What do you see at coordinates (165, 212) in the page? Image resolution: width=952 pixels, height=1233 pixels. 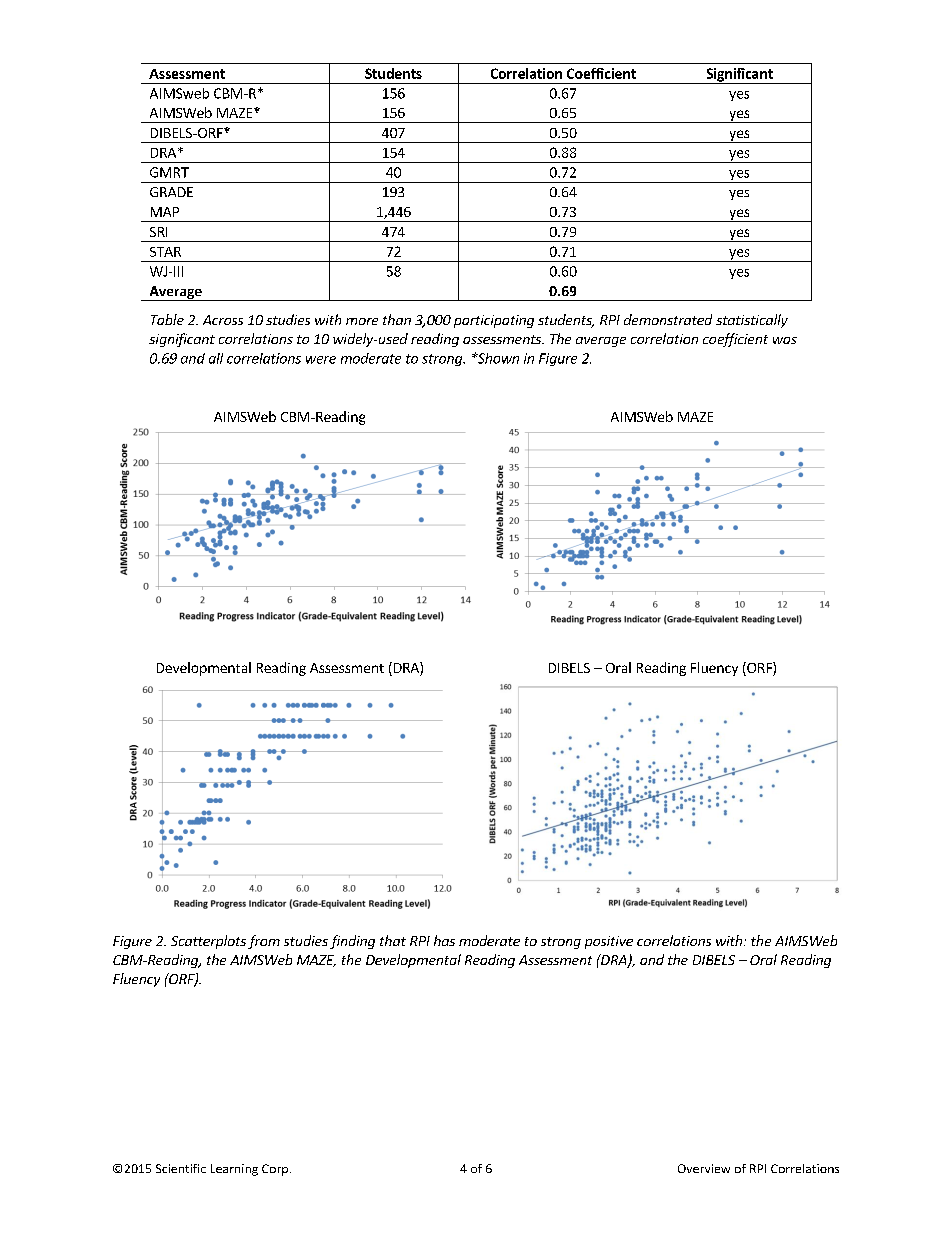 I see `MAP` at bounding box center [165, 212].
